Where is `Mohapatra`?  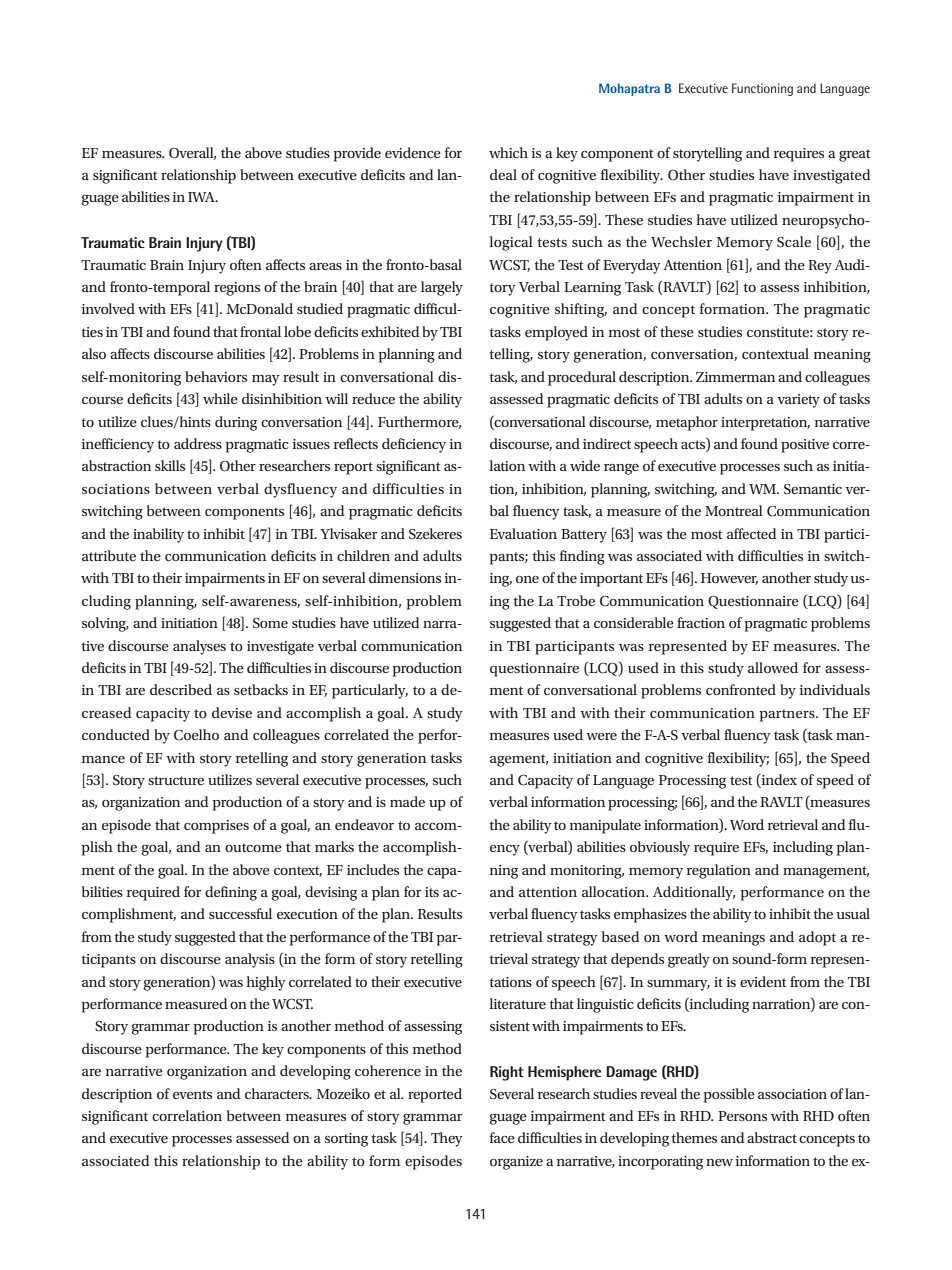 Mohapatra is located at coordinates (629, 89).
